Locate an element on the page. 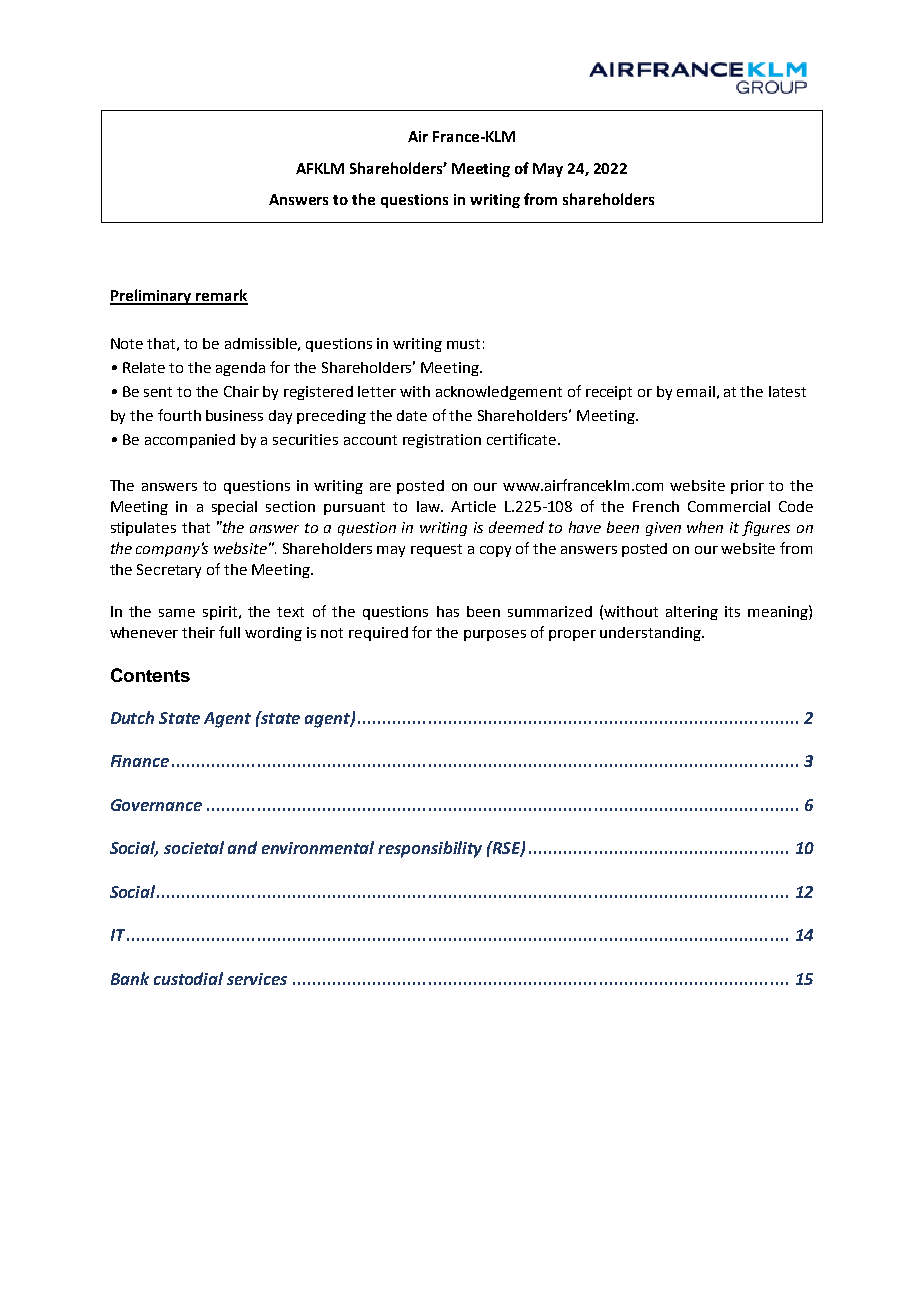 Image resolution: width=924 pixels, height=1308 pixels. responsibility is located at coordinates (430, 849).
